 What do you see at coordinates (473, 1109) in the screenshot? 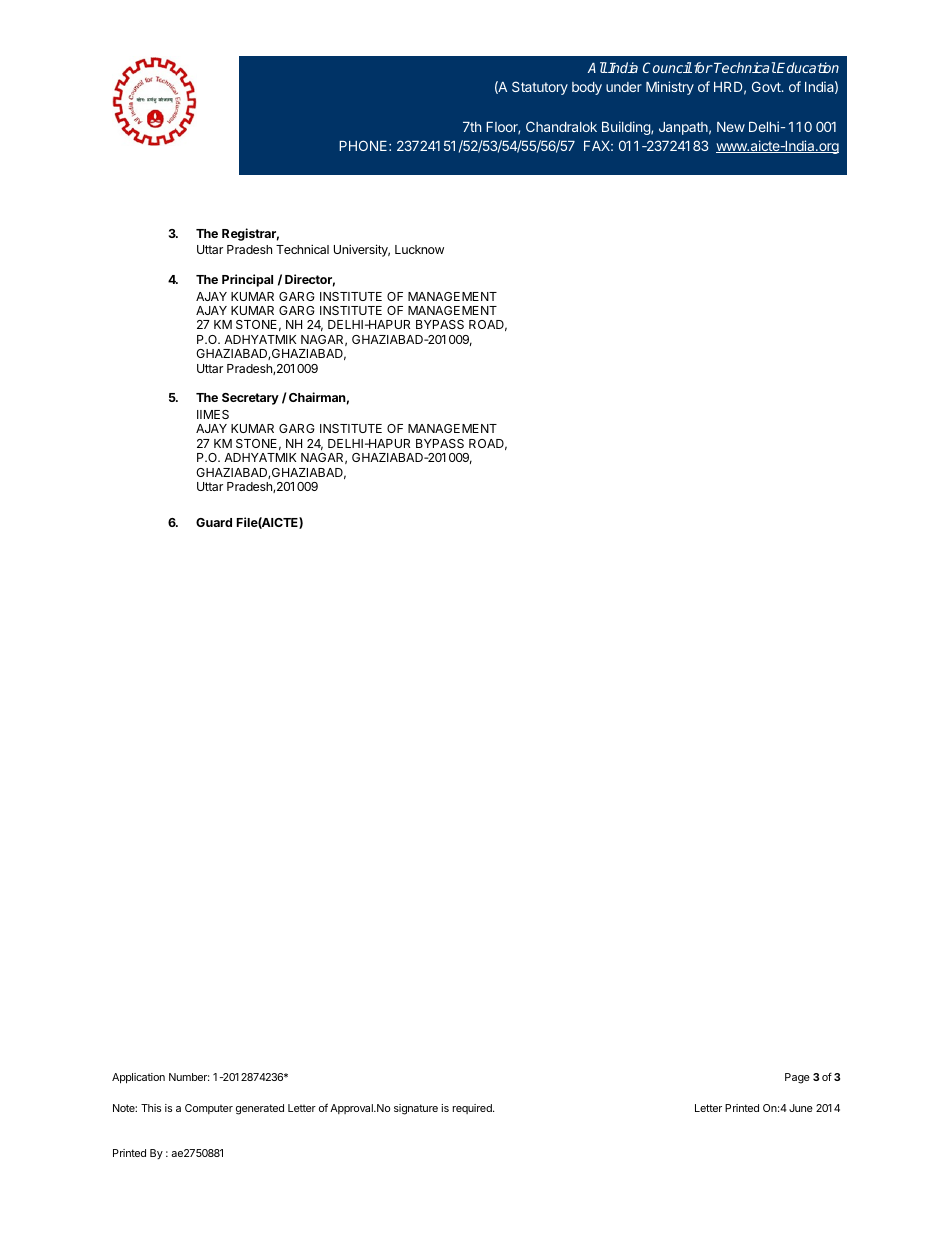
I see `required` at bounding box center [473, 1109].
